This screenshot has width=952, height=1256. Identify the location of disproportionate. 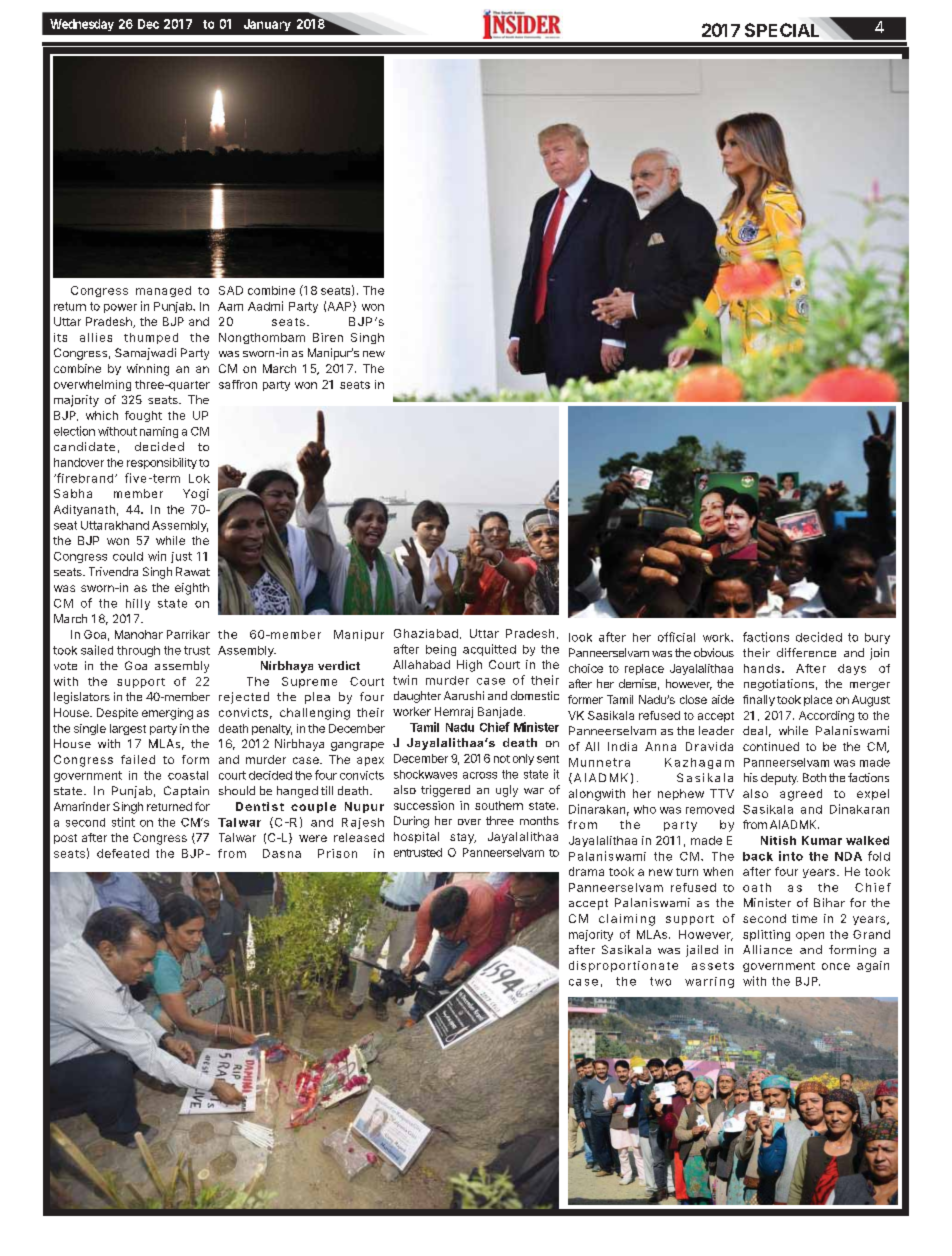
(623, 966).
